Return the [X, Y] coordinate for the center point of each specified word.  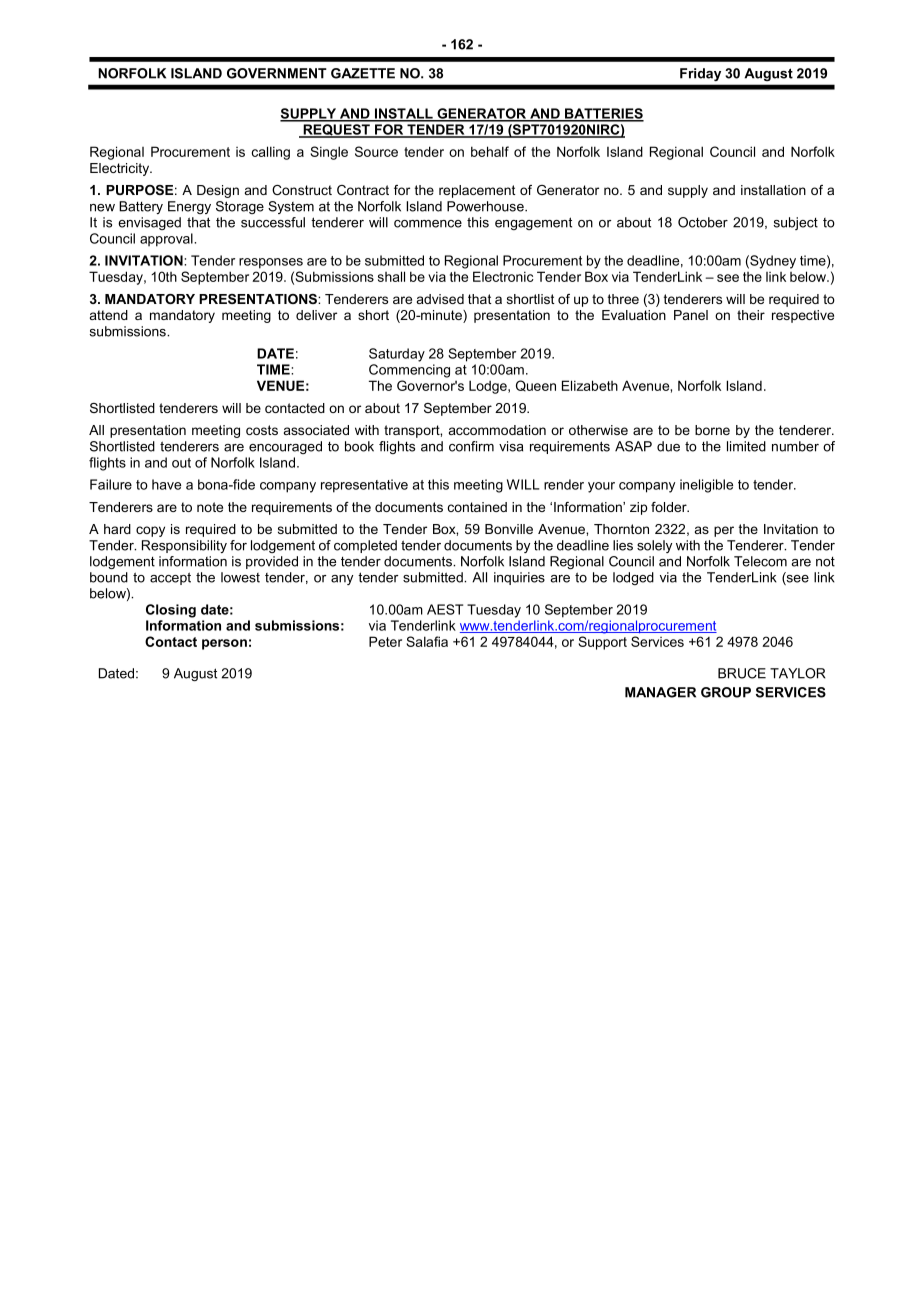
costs [262, 430]
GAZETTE [363, 73]
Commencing [409, 371]
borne [712, 430]
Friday [700, 74]
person [224, 644]
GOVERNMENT [277, 73]
